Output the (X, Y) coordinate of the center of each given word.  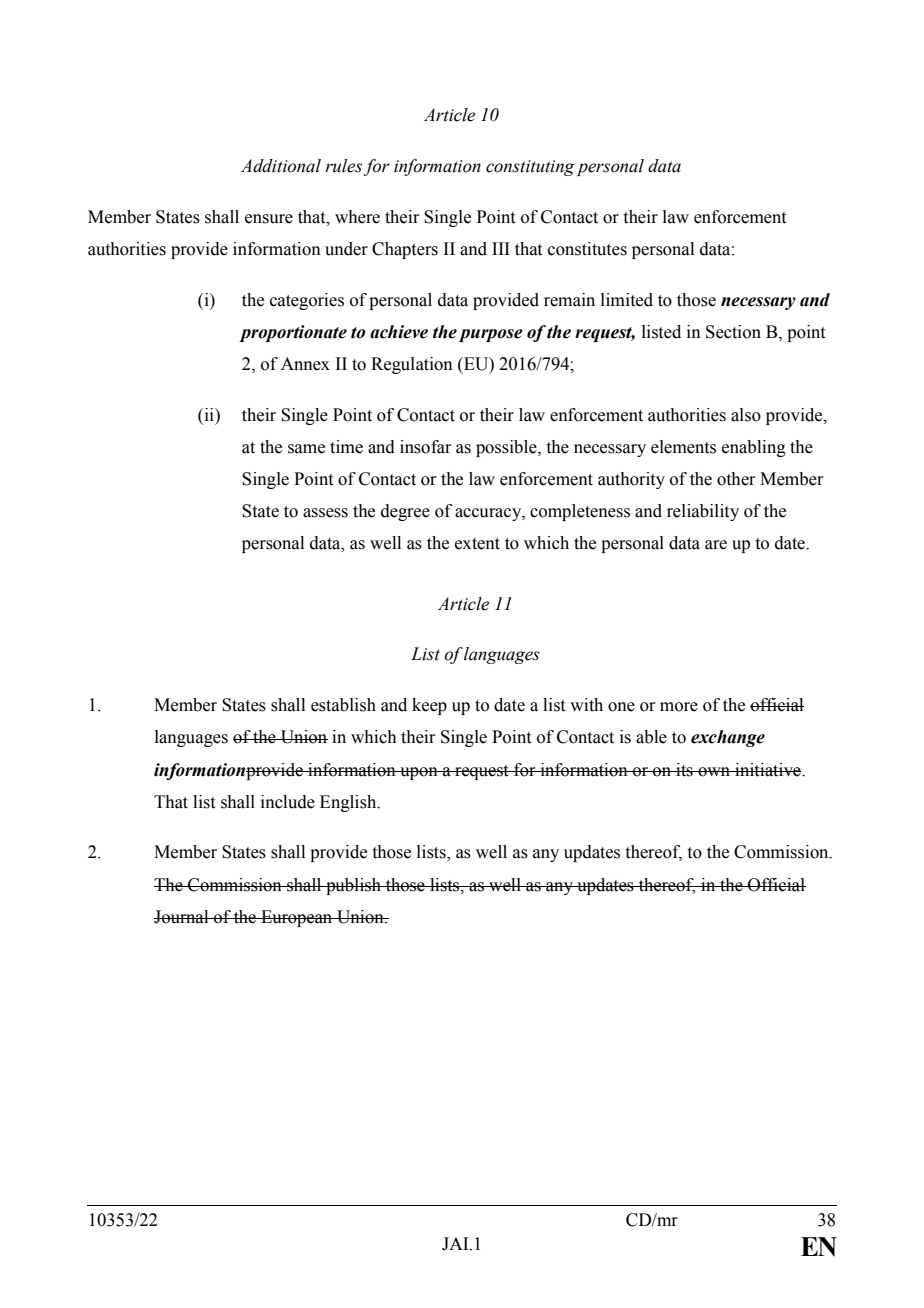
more (679, 707)
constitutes (587, 249)
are (716, 545)
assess (325, 513)
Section (733, 332)
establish (343, 705)
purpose (491, 335)
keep (429, 706)
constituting (530, 168)
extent (477, 544)
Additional (281, 166)
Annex (305, 364)
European (297, 918)
